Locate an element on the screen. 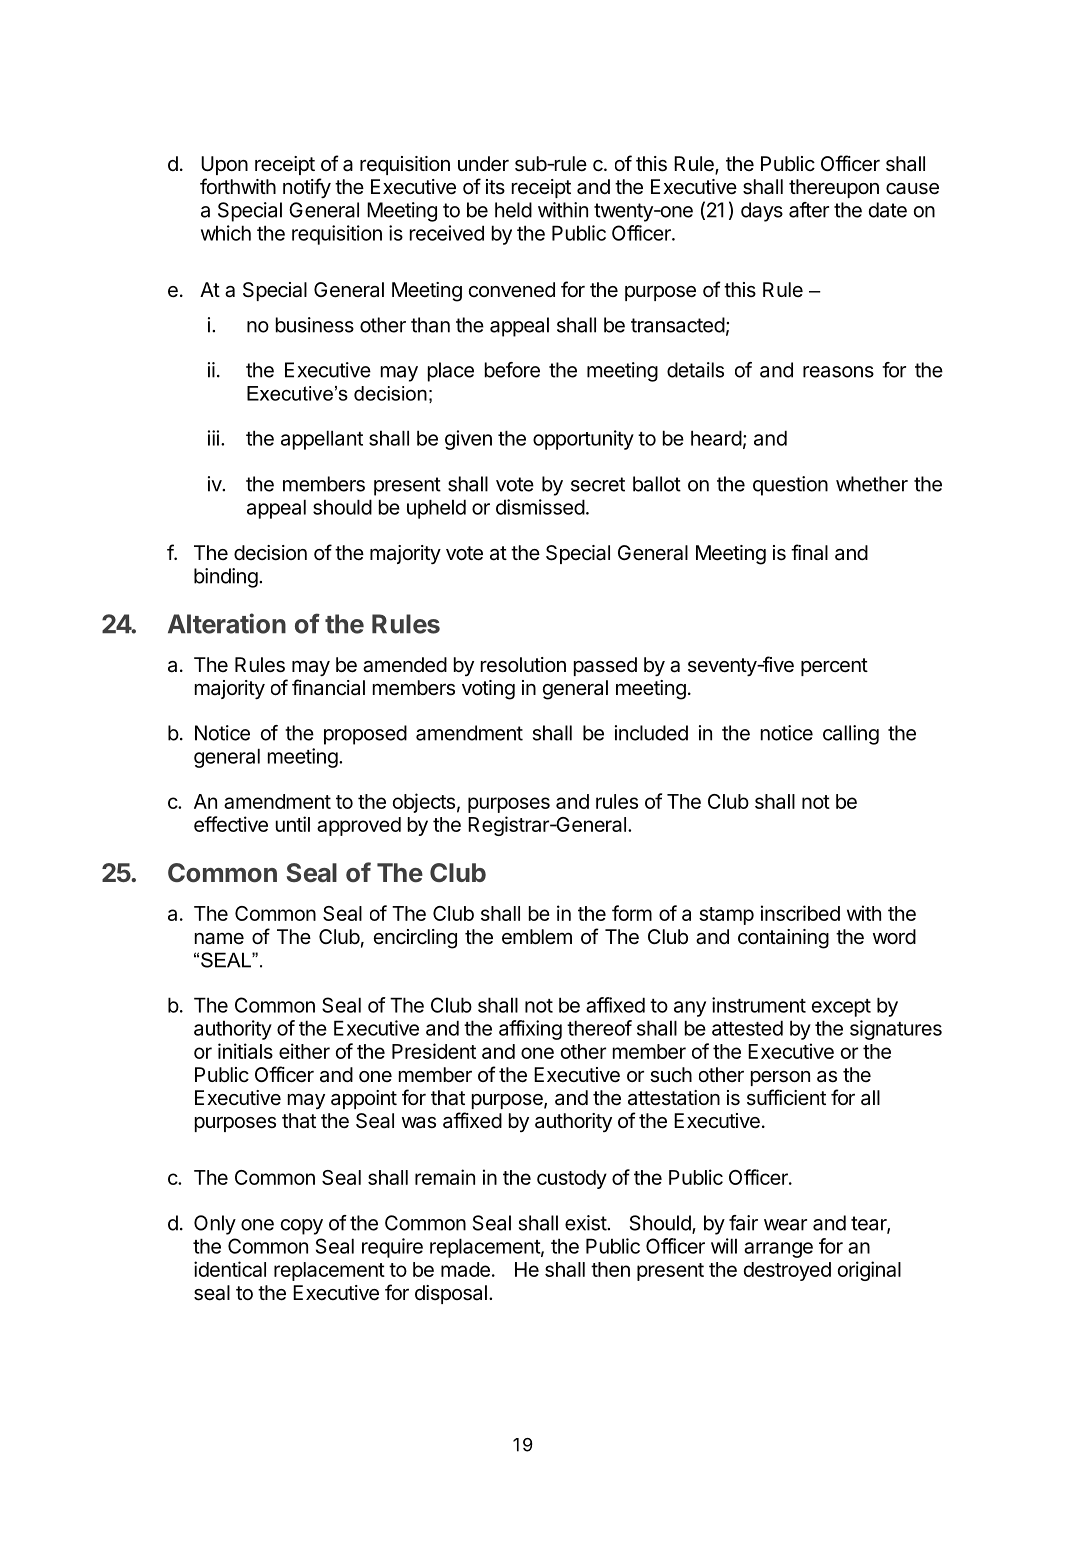 The height and width of the screenshot is (1542, 1091). then is located at coordinates (610, 1269).
